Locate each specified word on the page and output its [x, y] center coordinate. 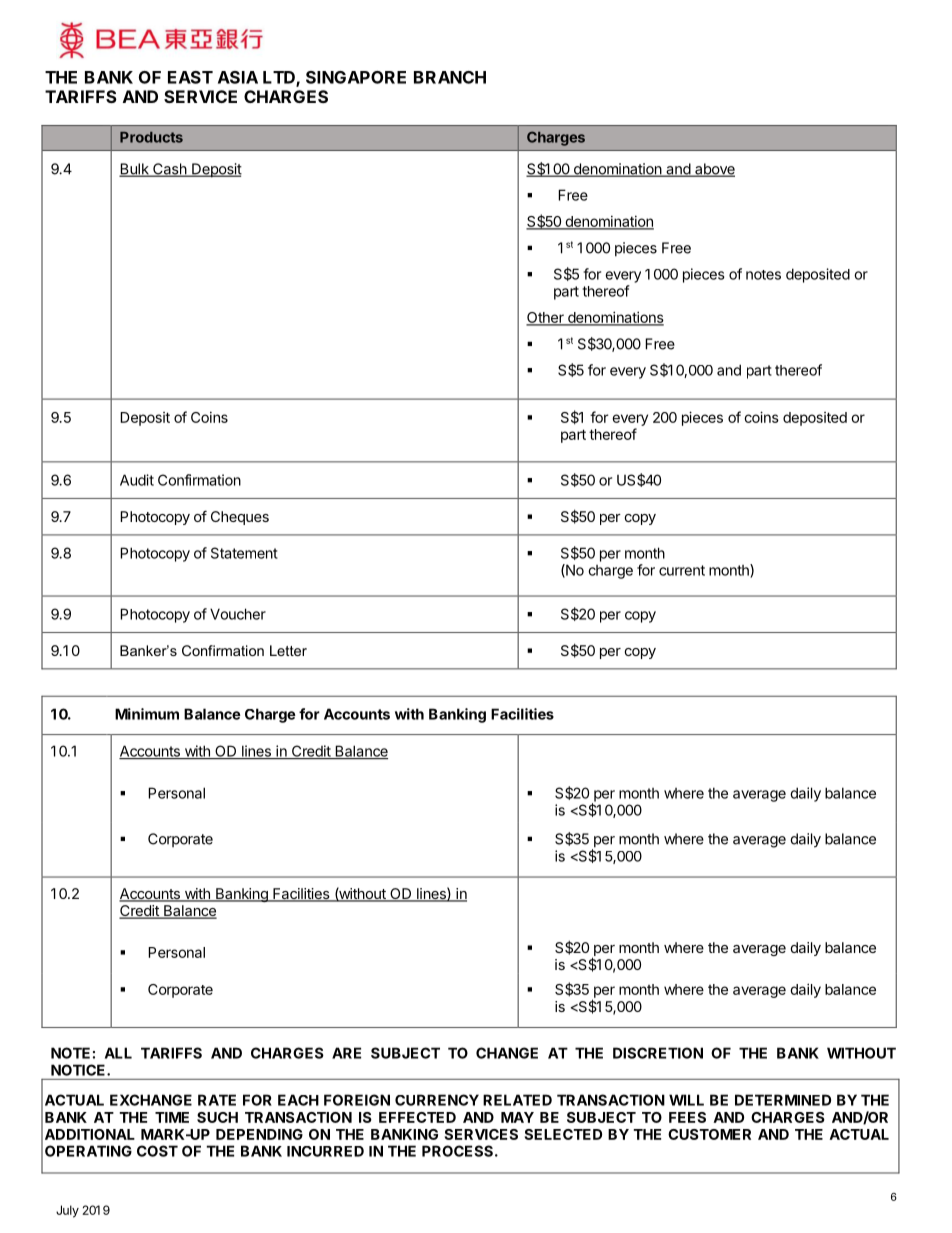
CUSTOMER [709, 1134]
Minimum [147, 714]
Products [151, 137]
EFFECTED [417, 1117]
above [714, 170]
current [682, 570]
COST [157, 1151]
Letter [288, 650]
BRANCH [450, 77]
